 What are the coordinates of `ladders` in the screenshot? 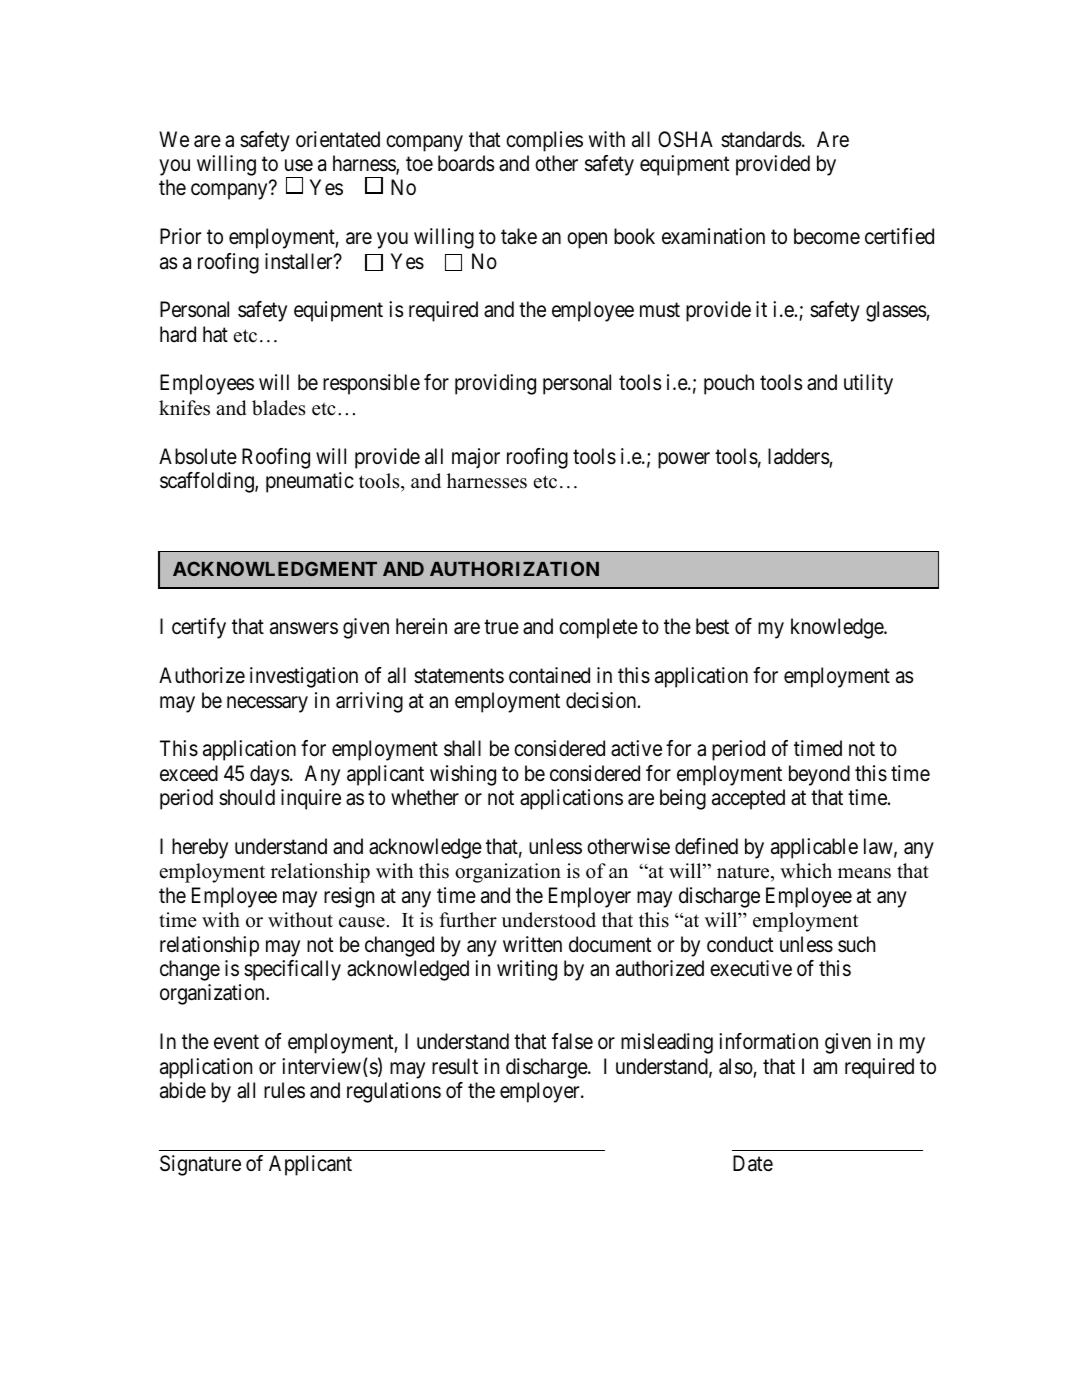 It's located at (799, 456).
